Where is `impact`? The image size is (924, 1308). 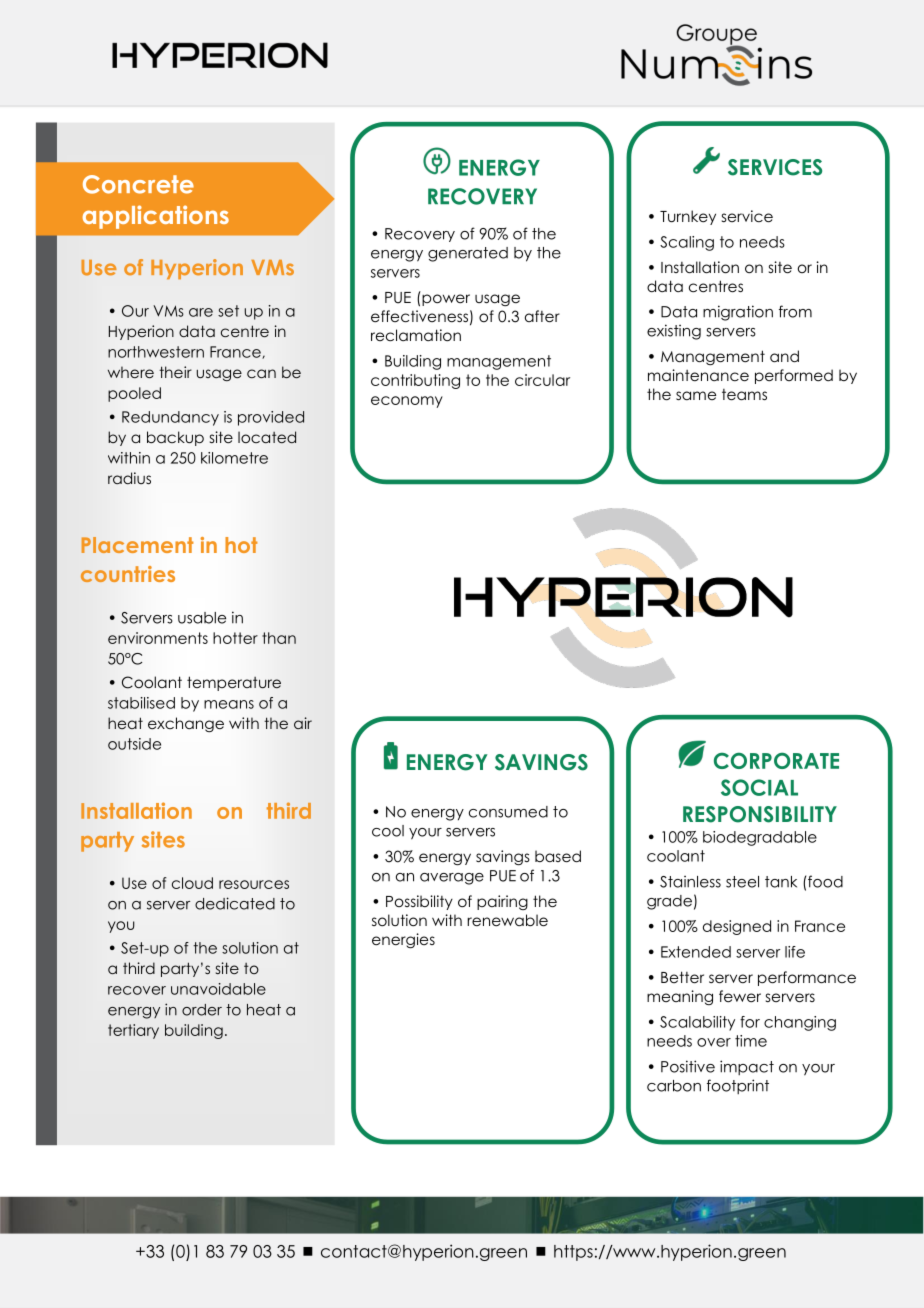
impact is located at coordinates (747, 1067).
